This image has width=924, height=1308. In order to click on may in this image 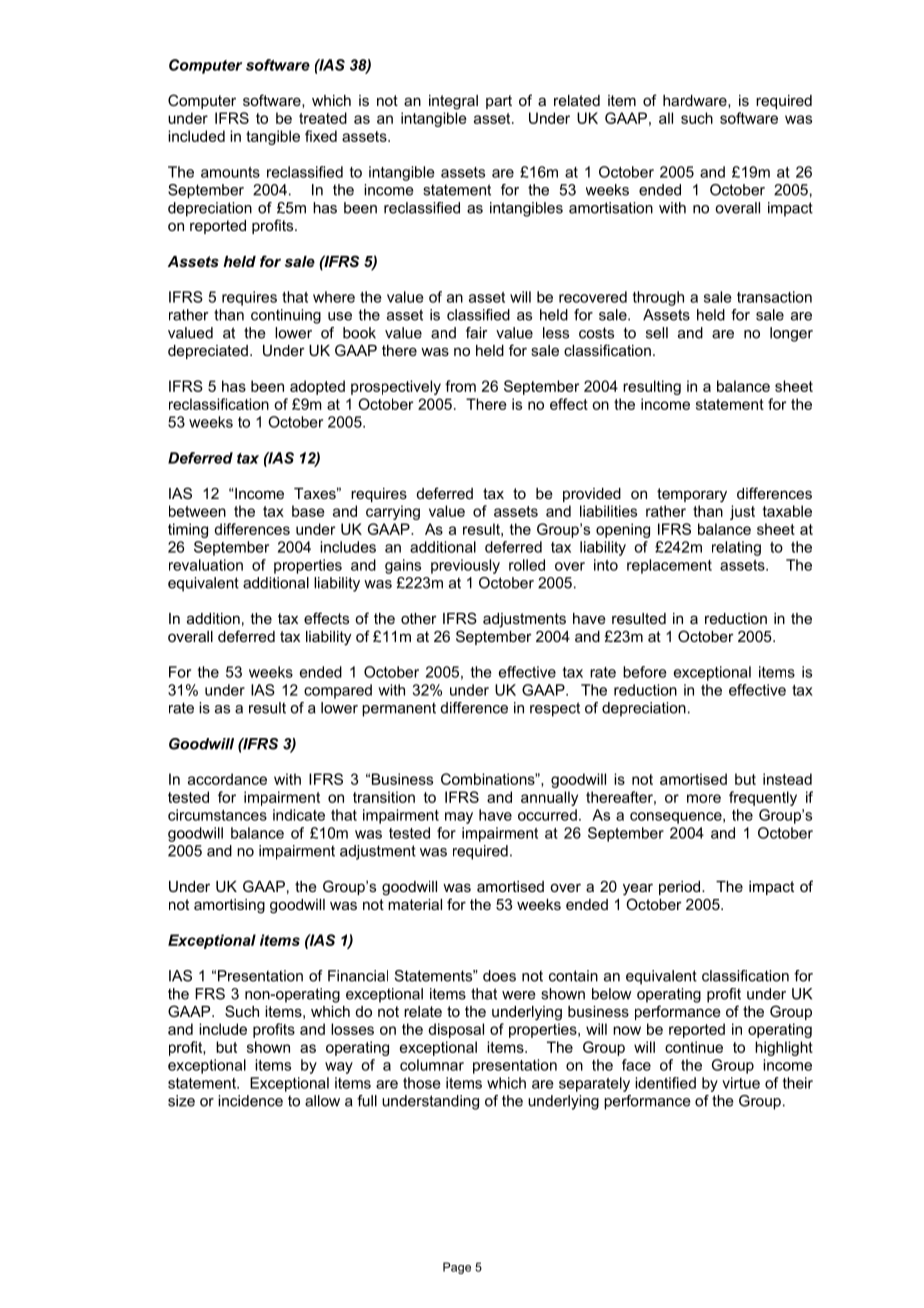, I will do `click(459, 818)`.
